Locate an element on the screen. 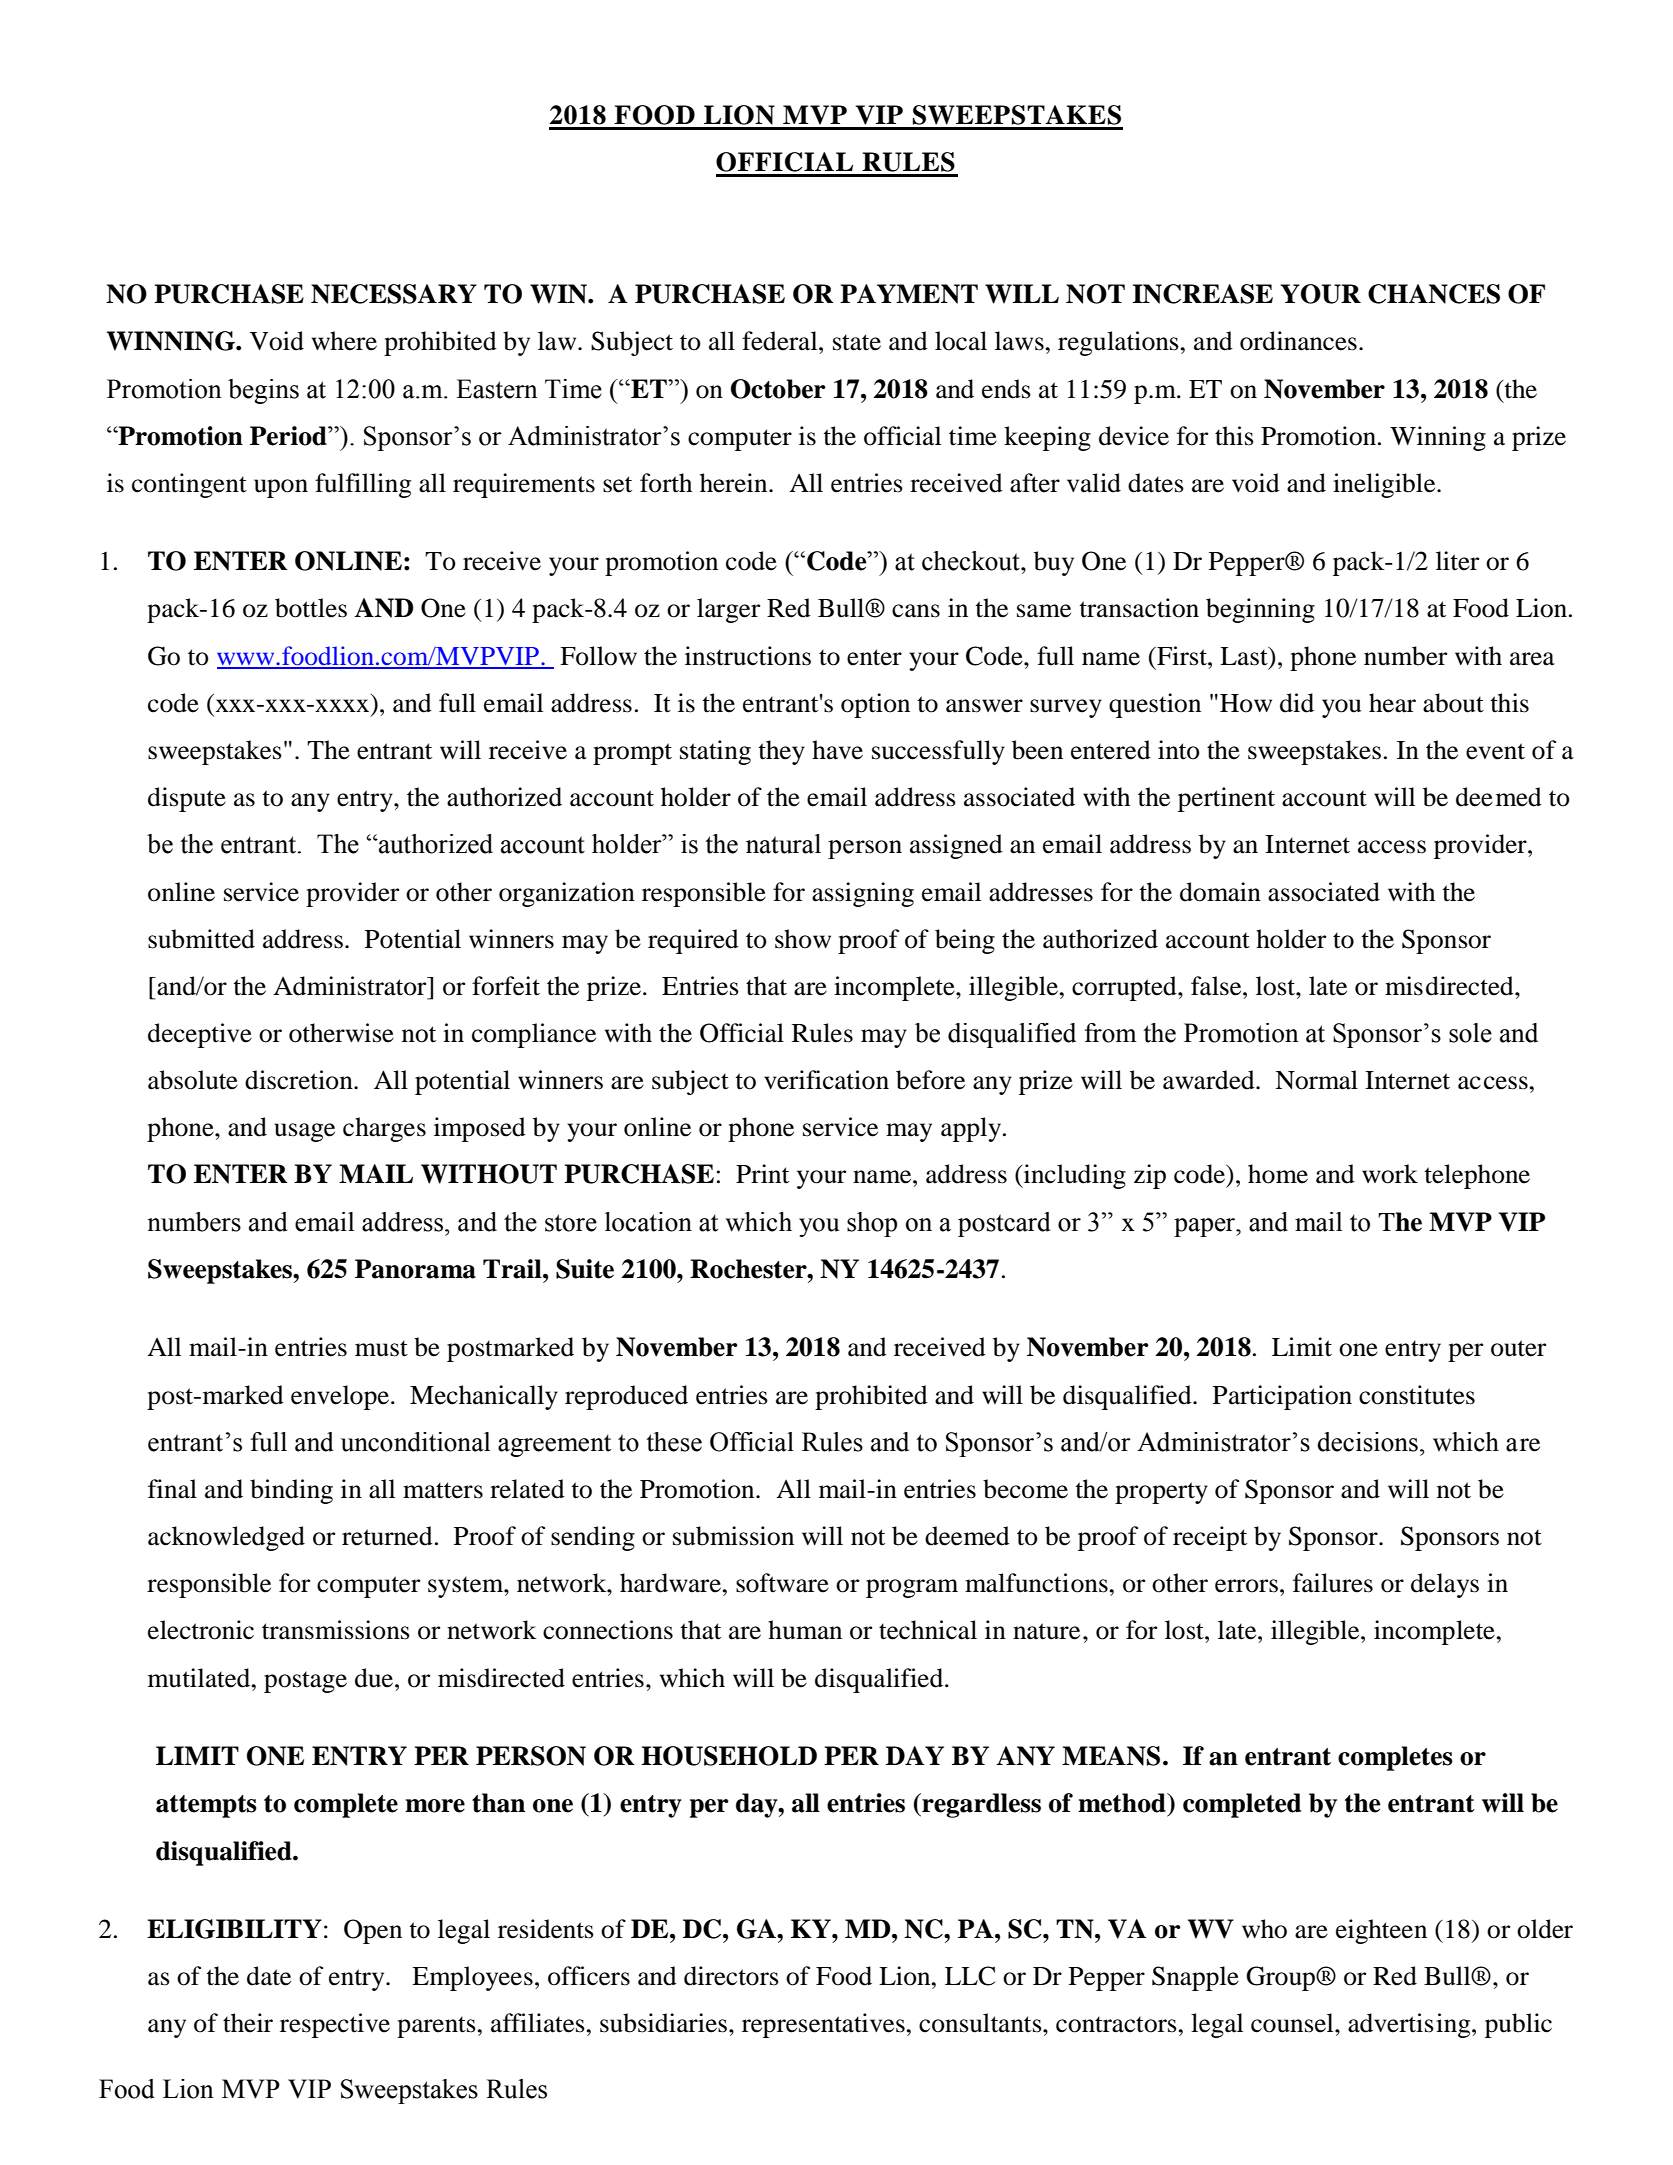 The width and height of the screenshot is (1673, 2165). Print is located at coordinates (762, 1174).
